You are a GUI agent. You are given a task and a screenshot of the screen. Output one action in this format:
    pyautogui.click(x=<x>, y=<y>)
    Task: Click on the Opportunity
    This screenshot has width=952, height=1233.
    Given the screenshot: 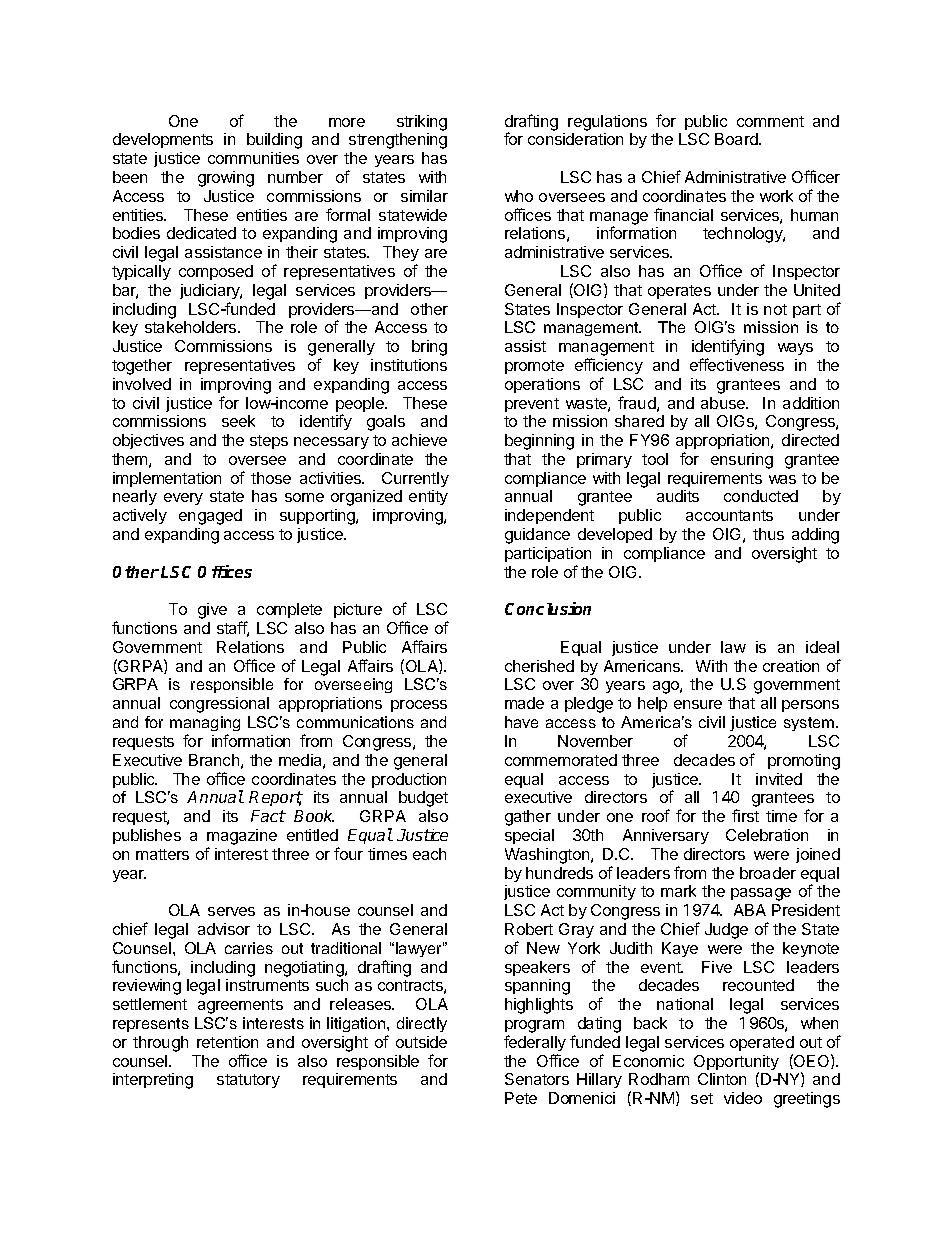 What is the action you would take?
    pyautogui.click(x=736, y=1064)
